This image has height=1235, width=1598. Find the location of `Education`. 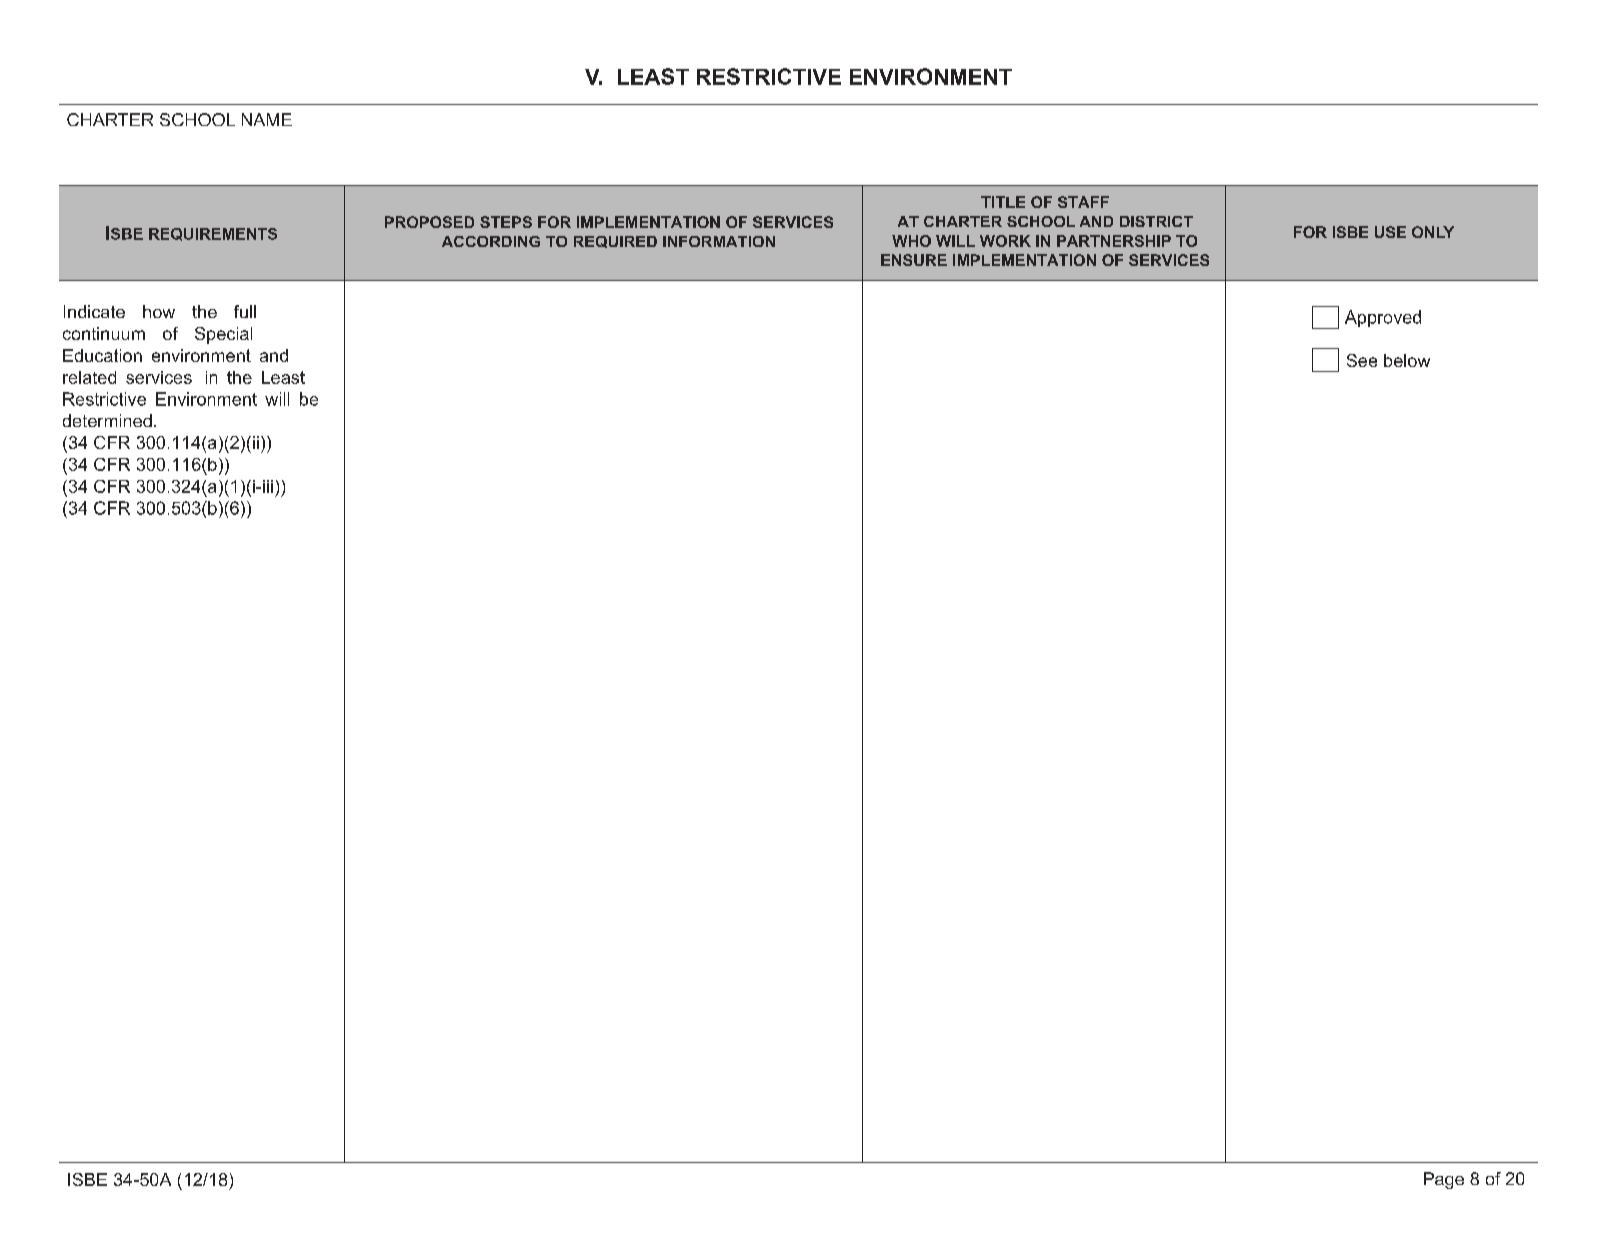

Education is located at coordinates (102, 355).
